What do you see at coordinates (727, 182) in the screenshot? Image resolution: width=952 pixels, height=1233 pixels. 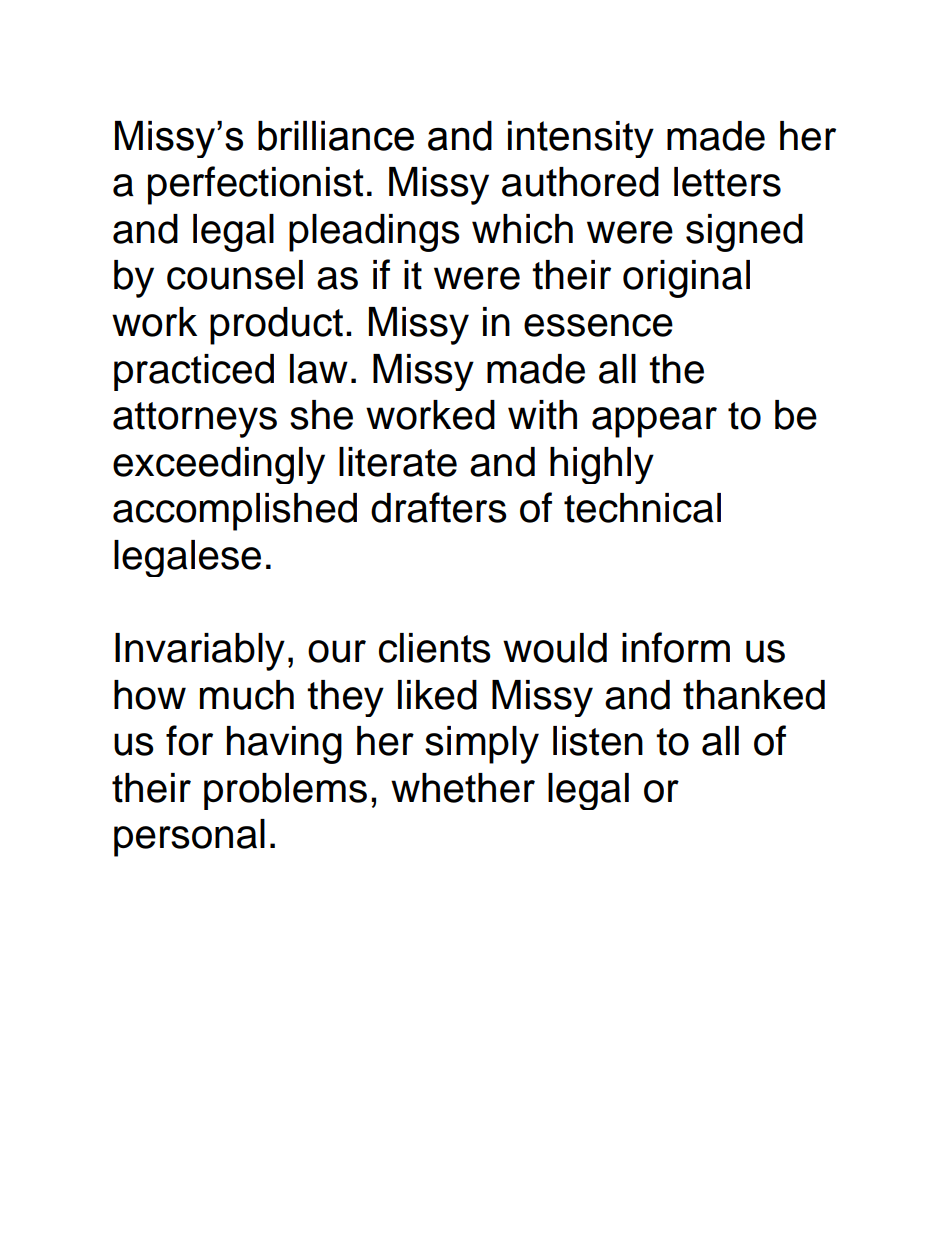 I see `letters` at bounding box center [727, 182].
